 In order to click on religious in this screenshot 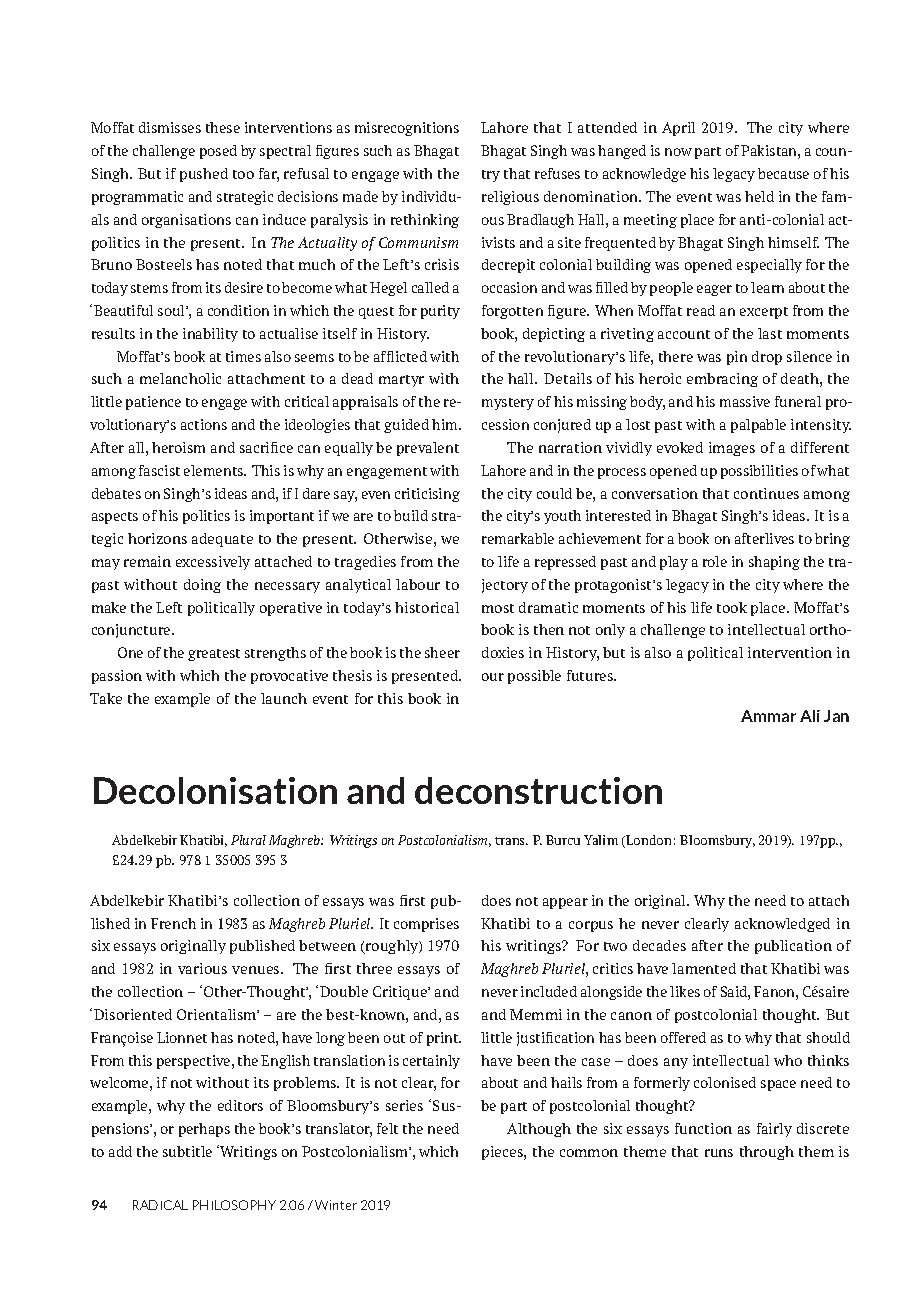, I will do `click(510, 198)`.
